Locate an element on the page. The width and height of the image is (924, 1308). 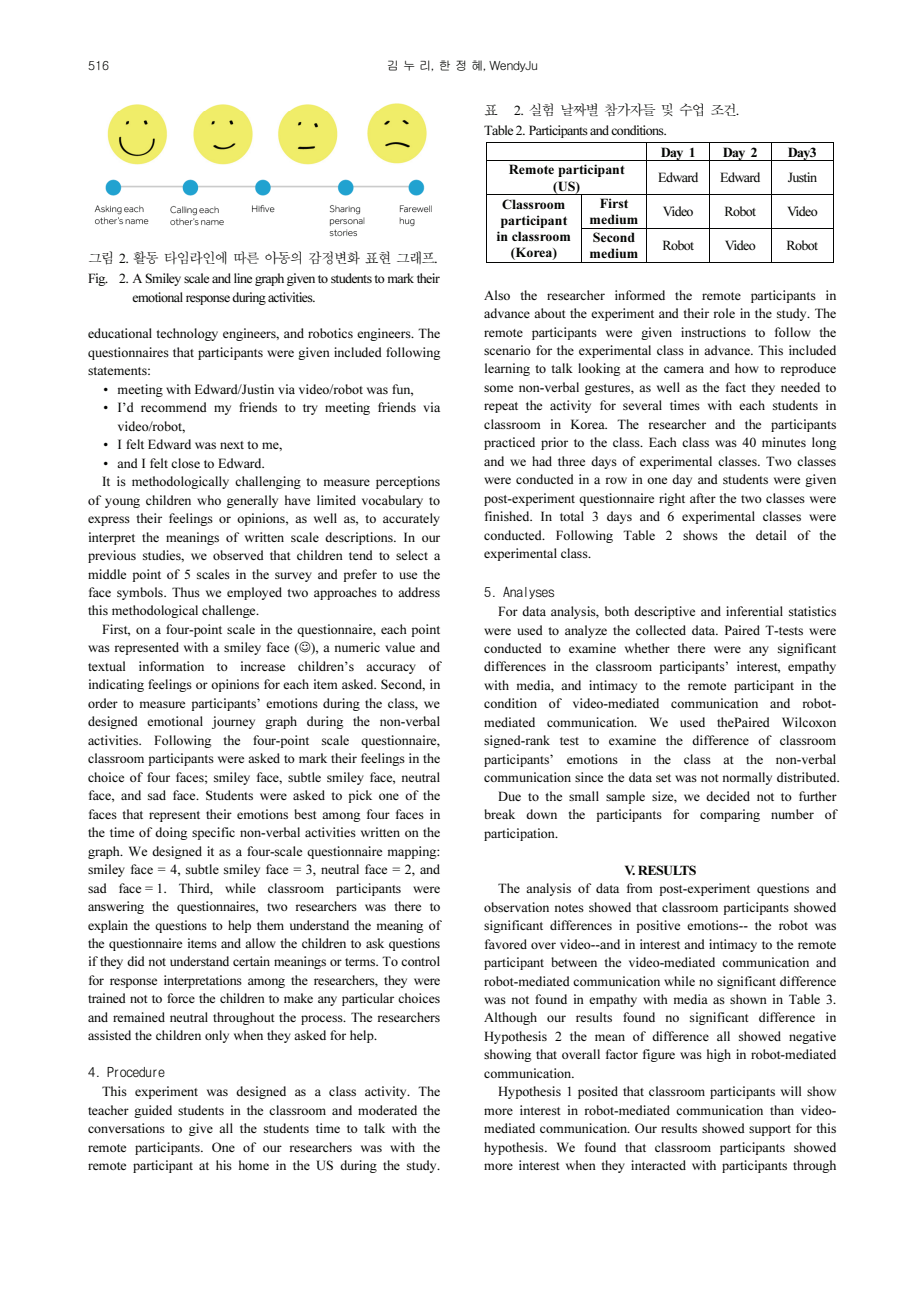
finished is located at coordinates (508, 516).
